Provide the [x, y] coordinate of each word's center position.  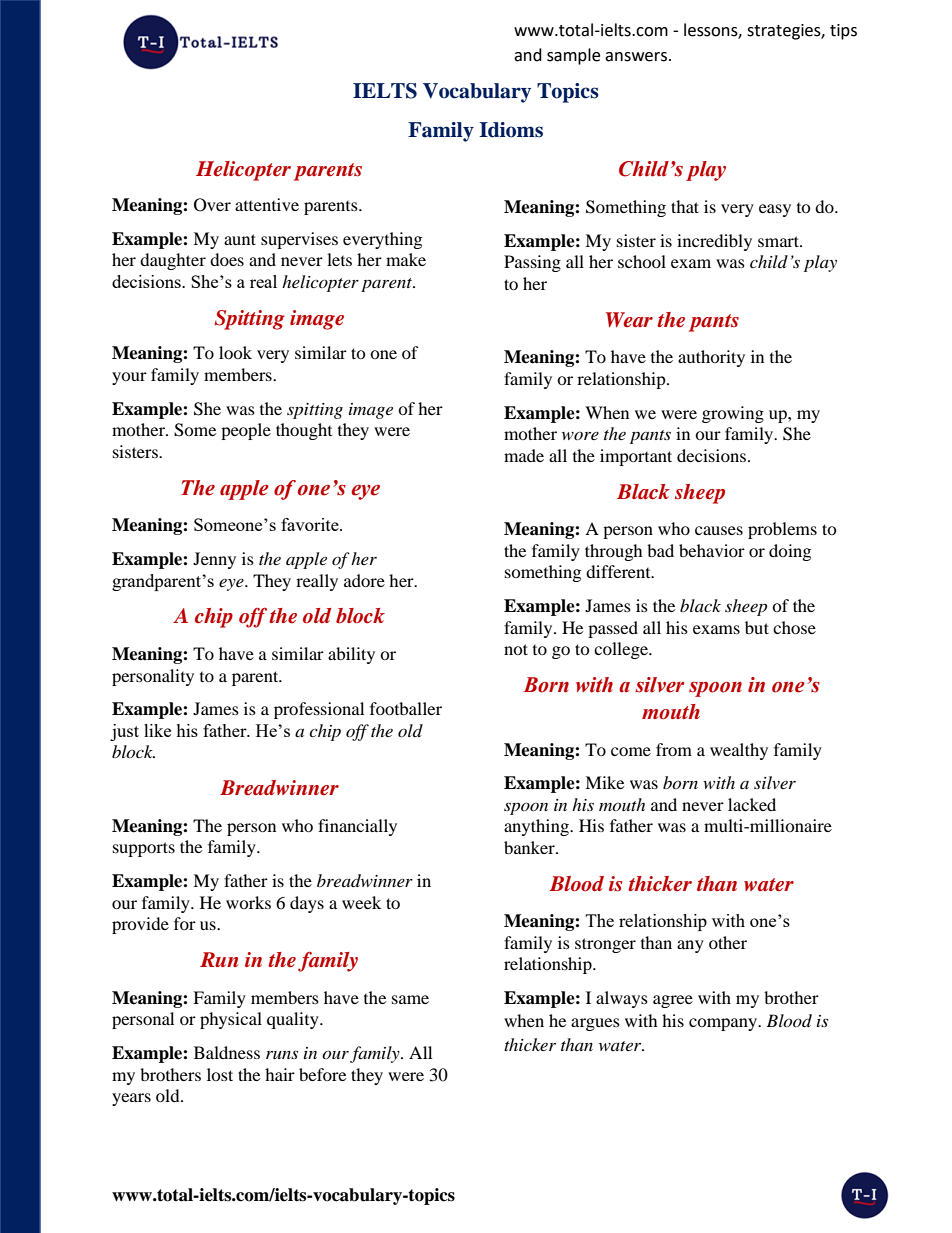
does [227, 259]
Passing [532, 263]
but [757, 627]
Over [212, 205]
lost [220, 1074]
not [516, 649]
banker [530, 847]
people [246, 431]
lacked [752, 804]
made [524, 455]
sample [573, 56]
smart [779, 241]
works [248, 902]
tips [843, 32]
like [157, 730]
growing [733, 414]
